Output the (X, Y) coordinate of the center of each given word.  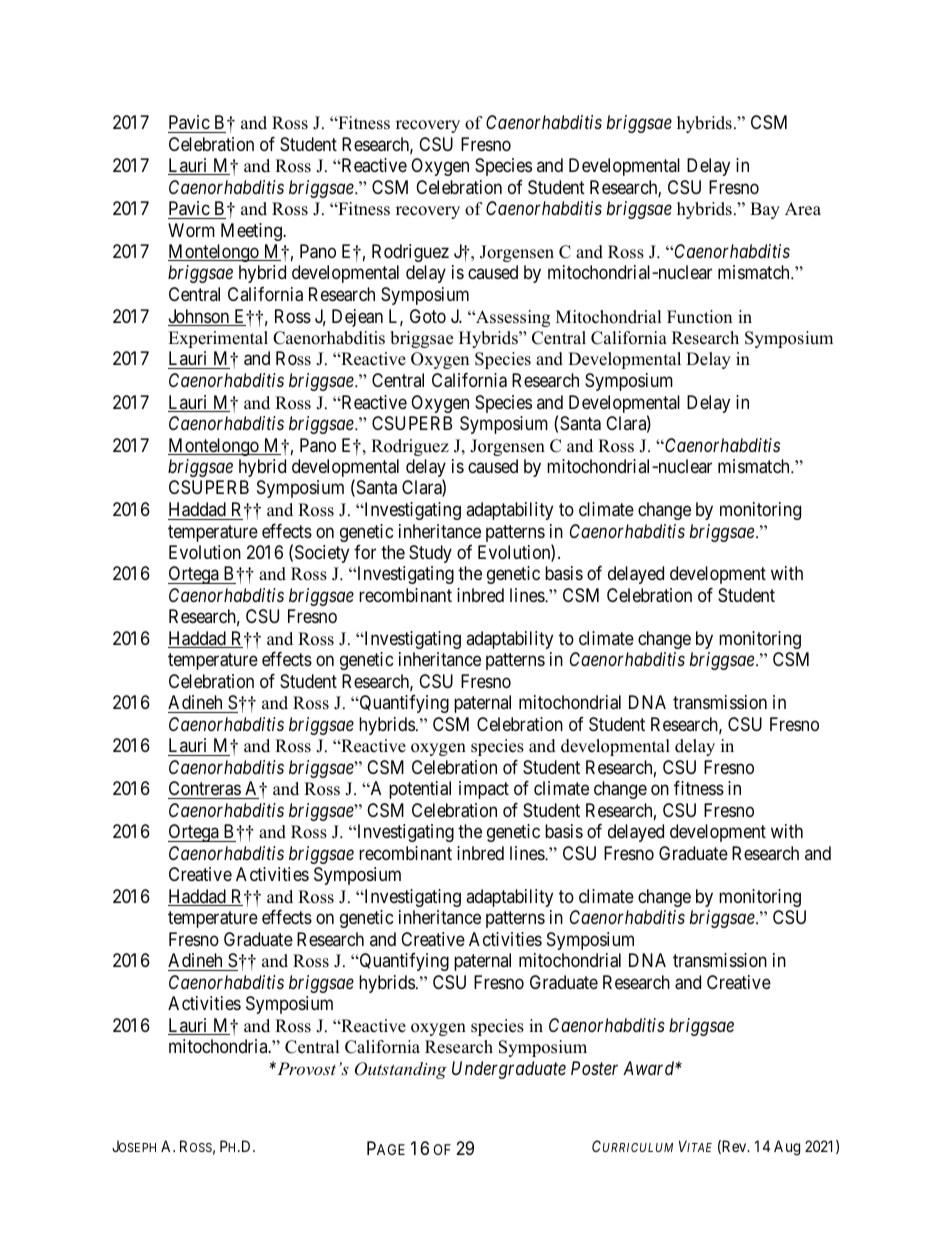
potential (420, 790)
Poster (594, 1068)
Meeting (252, 232)
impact (484, 790)
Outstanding (401, 1070)
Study (430, 554)
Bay (765, 210)
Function (699, 317)
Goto (428, 316)
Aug (787, 1148)
